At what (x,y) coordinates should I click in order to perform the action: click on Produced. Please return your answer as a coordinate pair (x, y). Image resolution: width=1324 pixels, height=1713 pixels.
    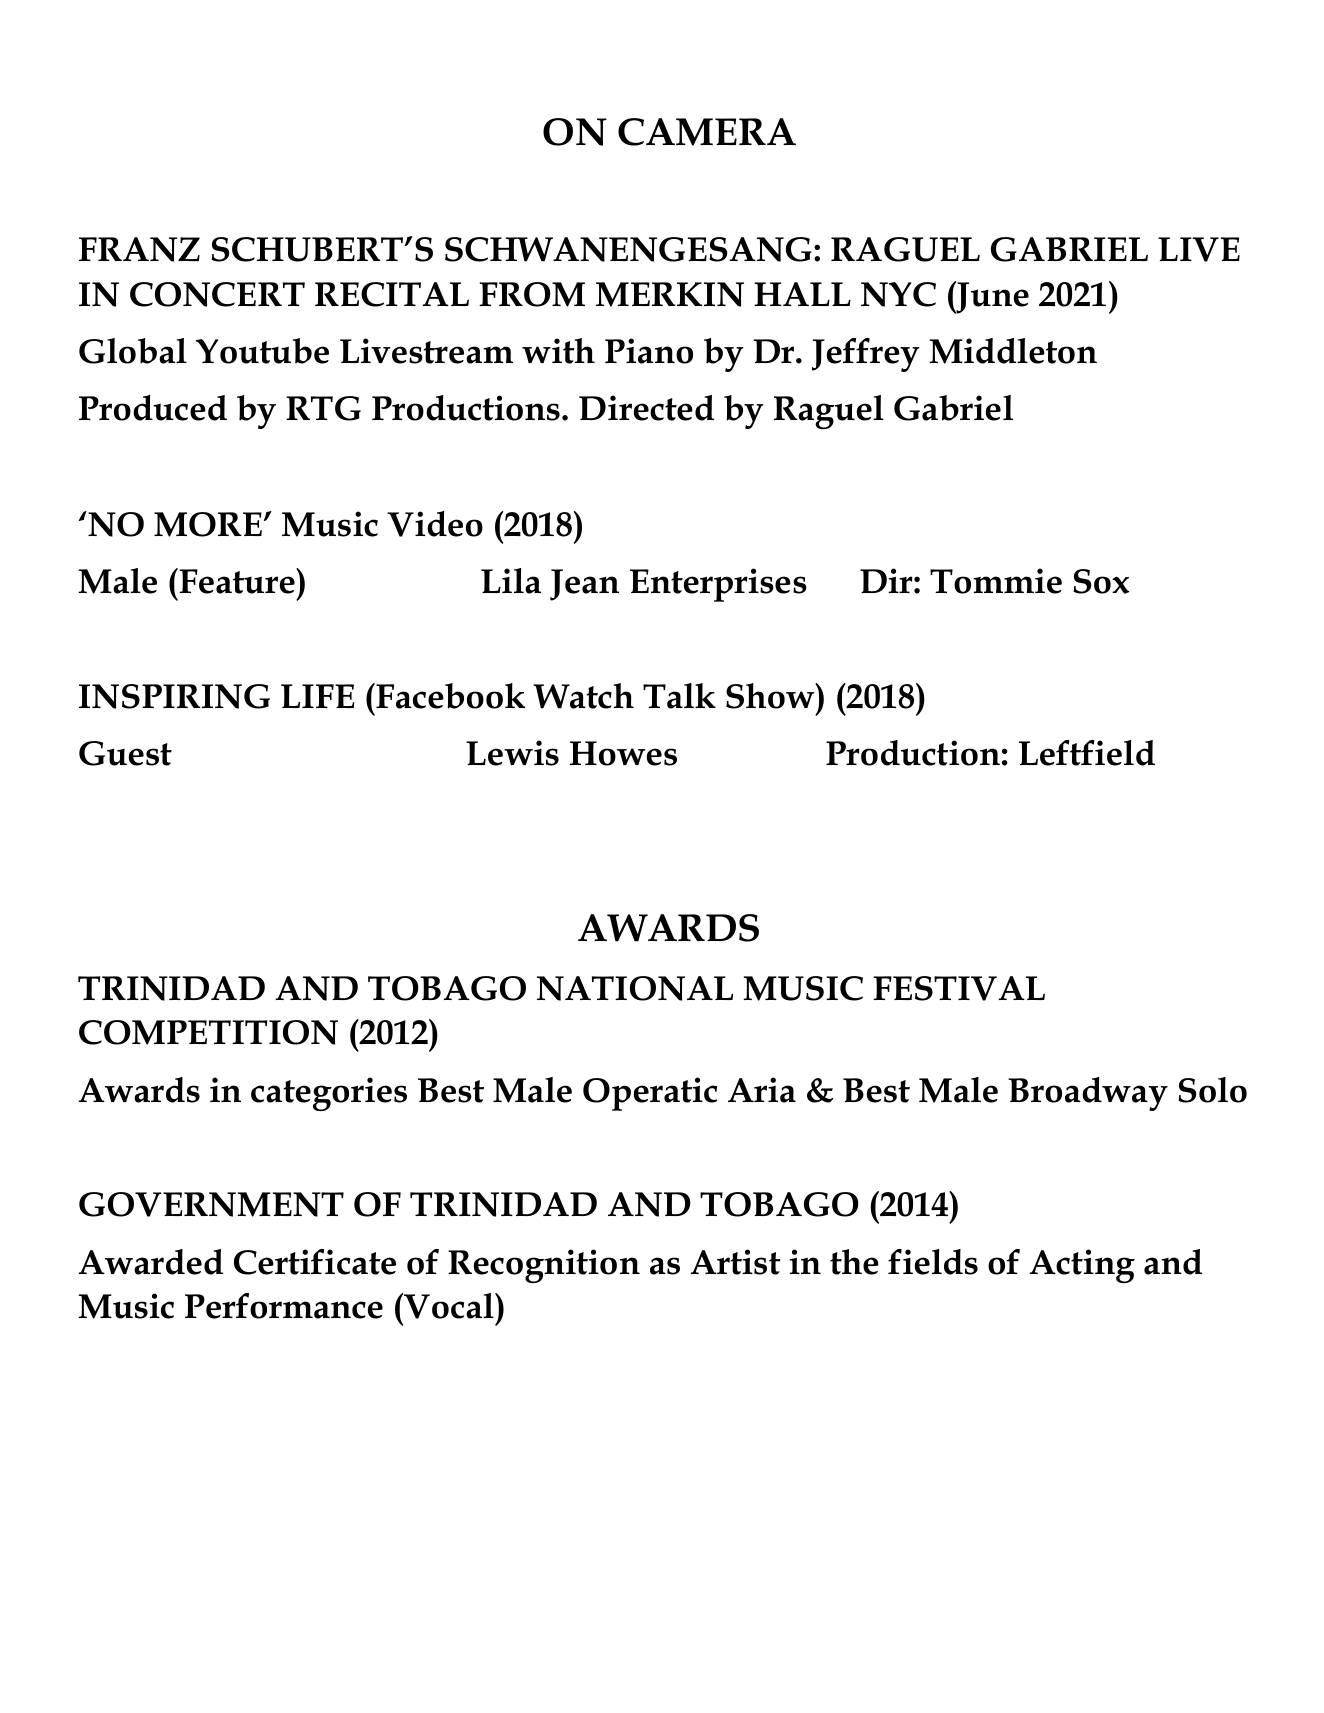
    Looking at the image, I should click on (153, 408).
